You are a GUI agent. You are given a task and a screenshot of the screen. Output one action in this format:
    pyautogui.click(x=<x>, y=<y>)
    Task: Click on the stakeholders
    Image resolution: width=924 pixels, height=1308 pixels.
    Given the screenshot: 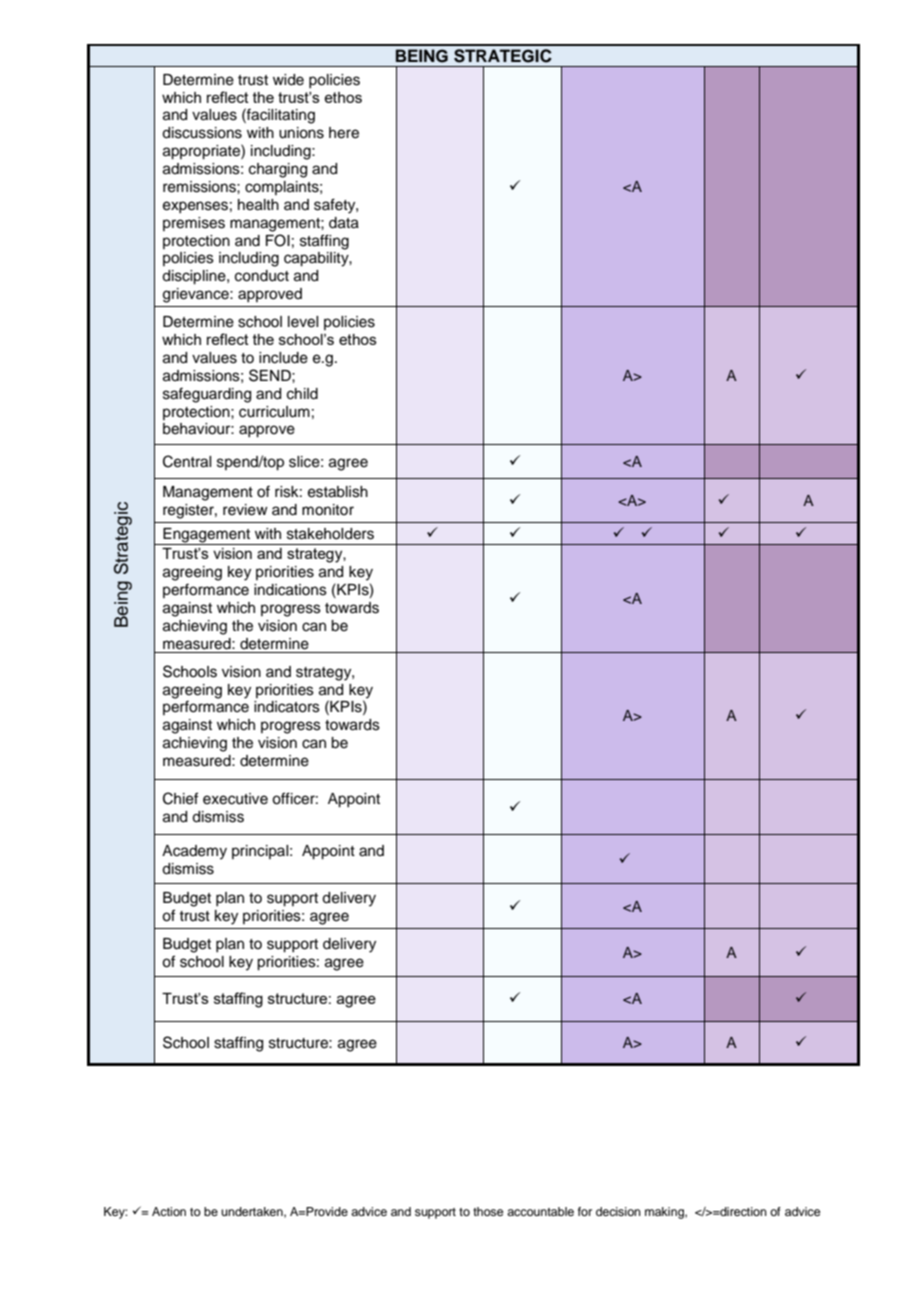 What is the action you would take?
    pyautogui.click(x=330, y=534)
